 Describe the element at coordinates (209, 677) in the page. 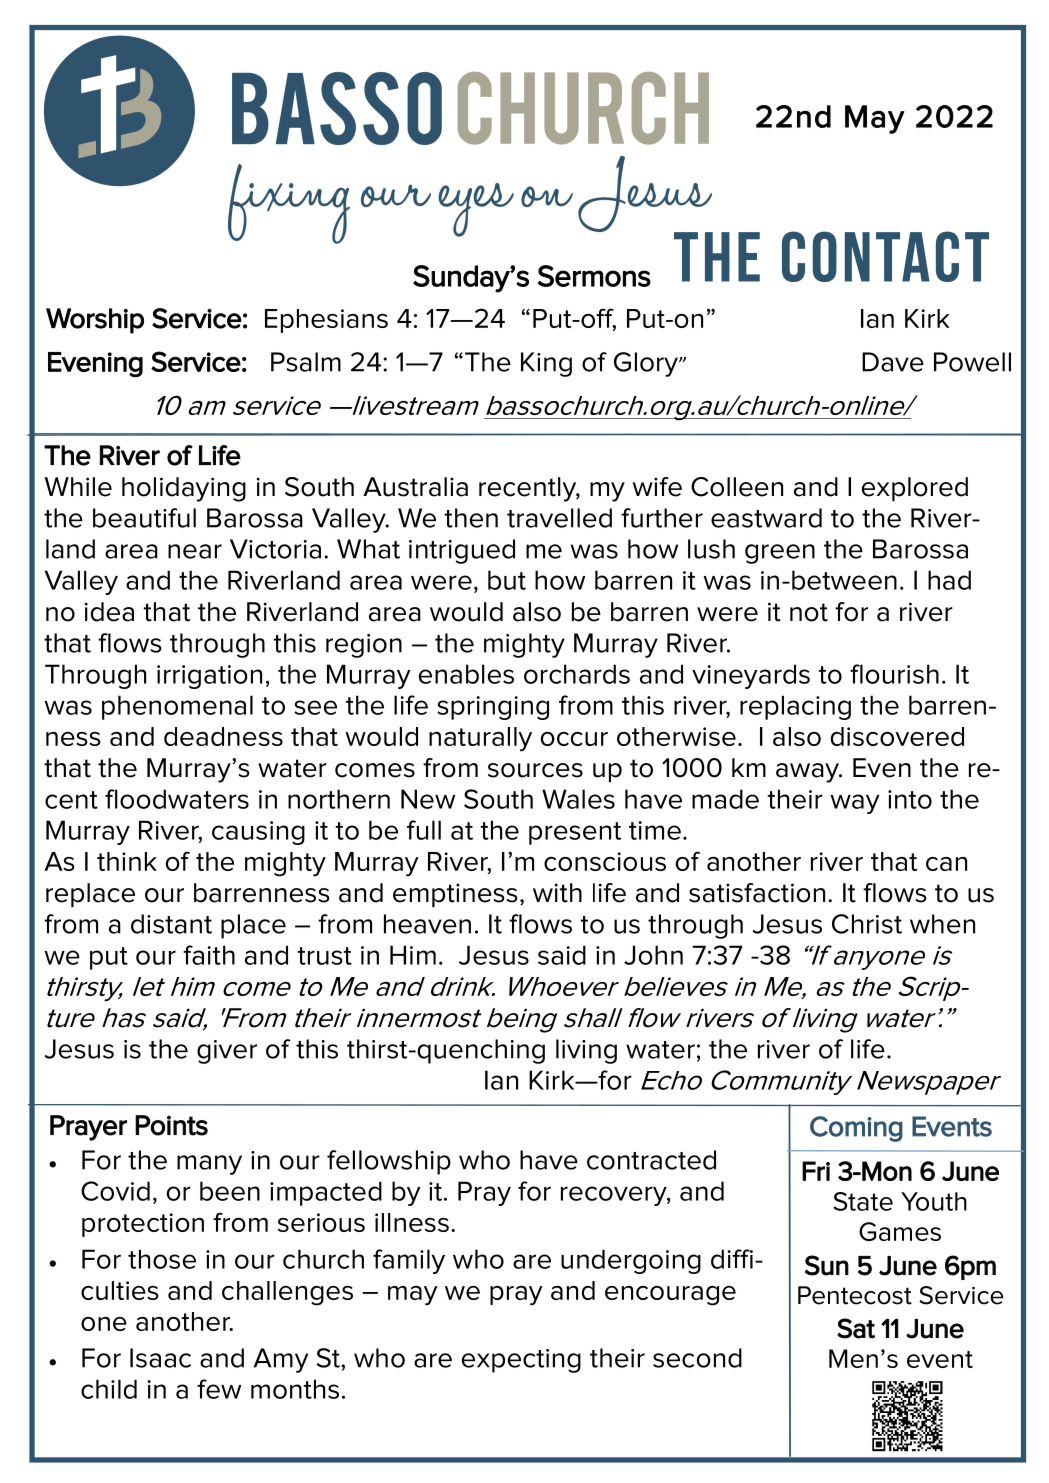

I see `irrigation` at that location.
